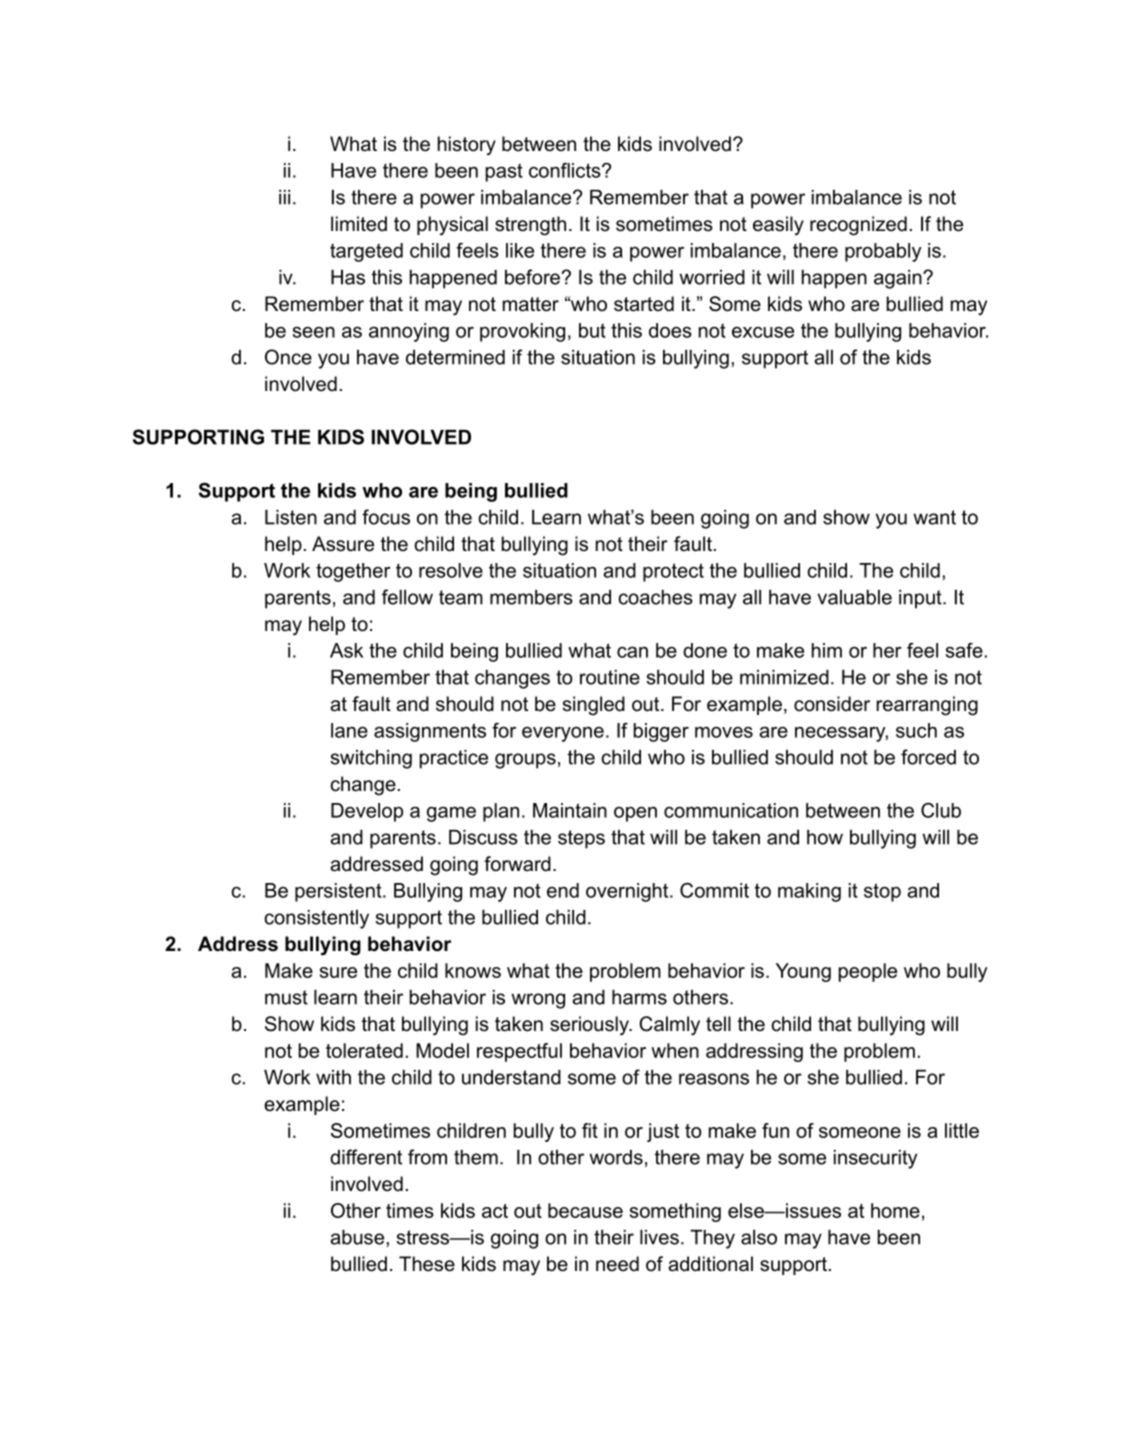 The width and height of the screenshot is (1122, 1452). What do you see at coordinates (659, 1237) in the screenshot?
I see `lives` at bounding box center [659, 1237].
